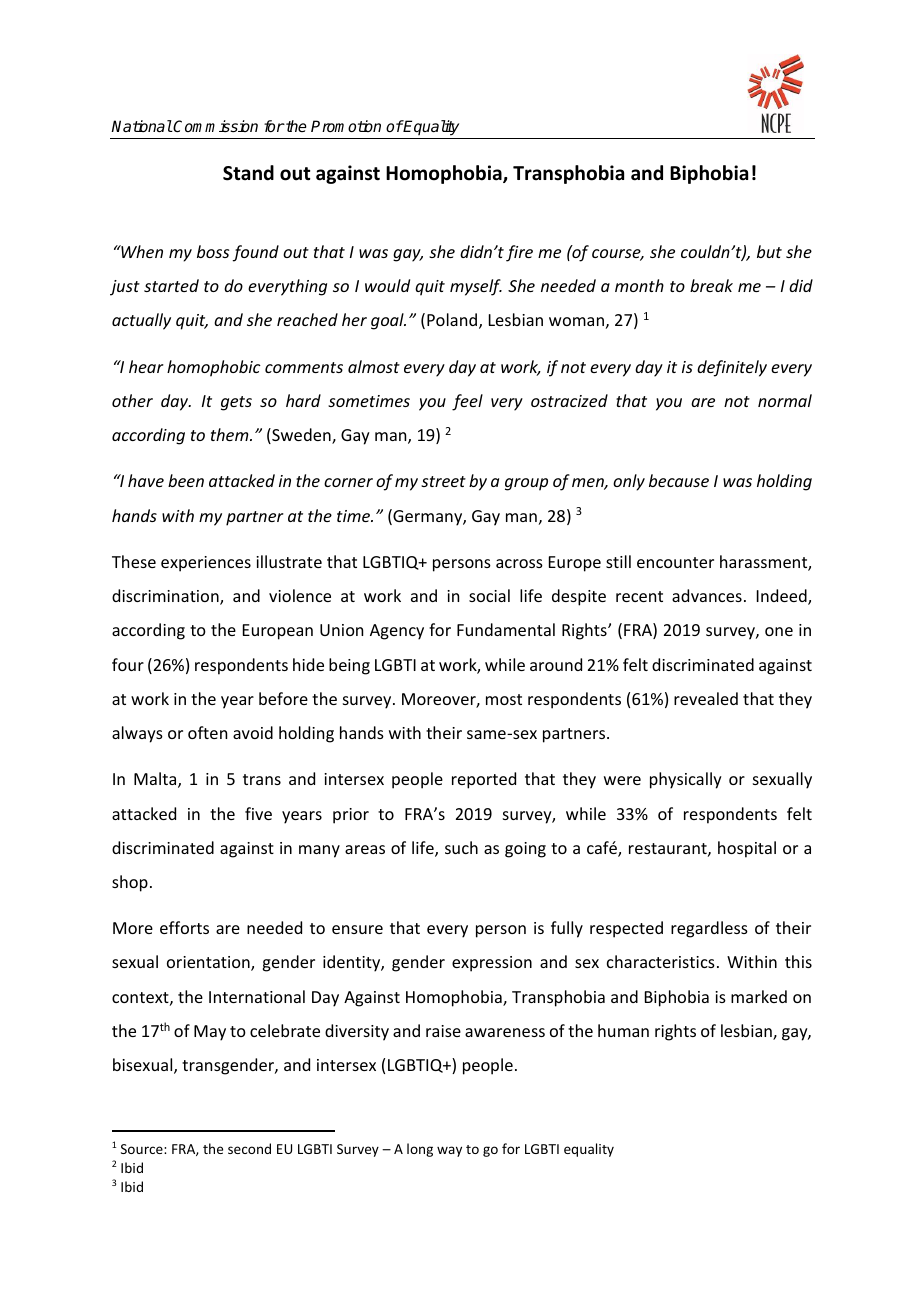 Image resolution: width=924 pixels, height=1308 pixels. What do you see at coordinates (769, 251) in the screenshot?
I see `but` at bounding box center [769, 251].
